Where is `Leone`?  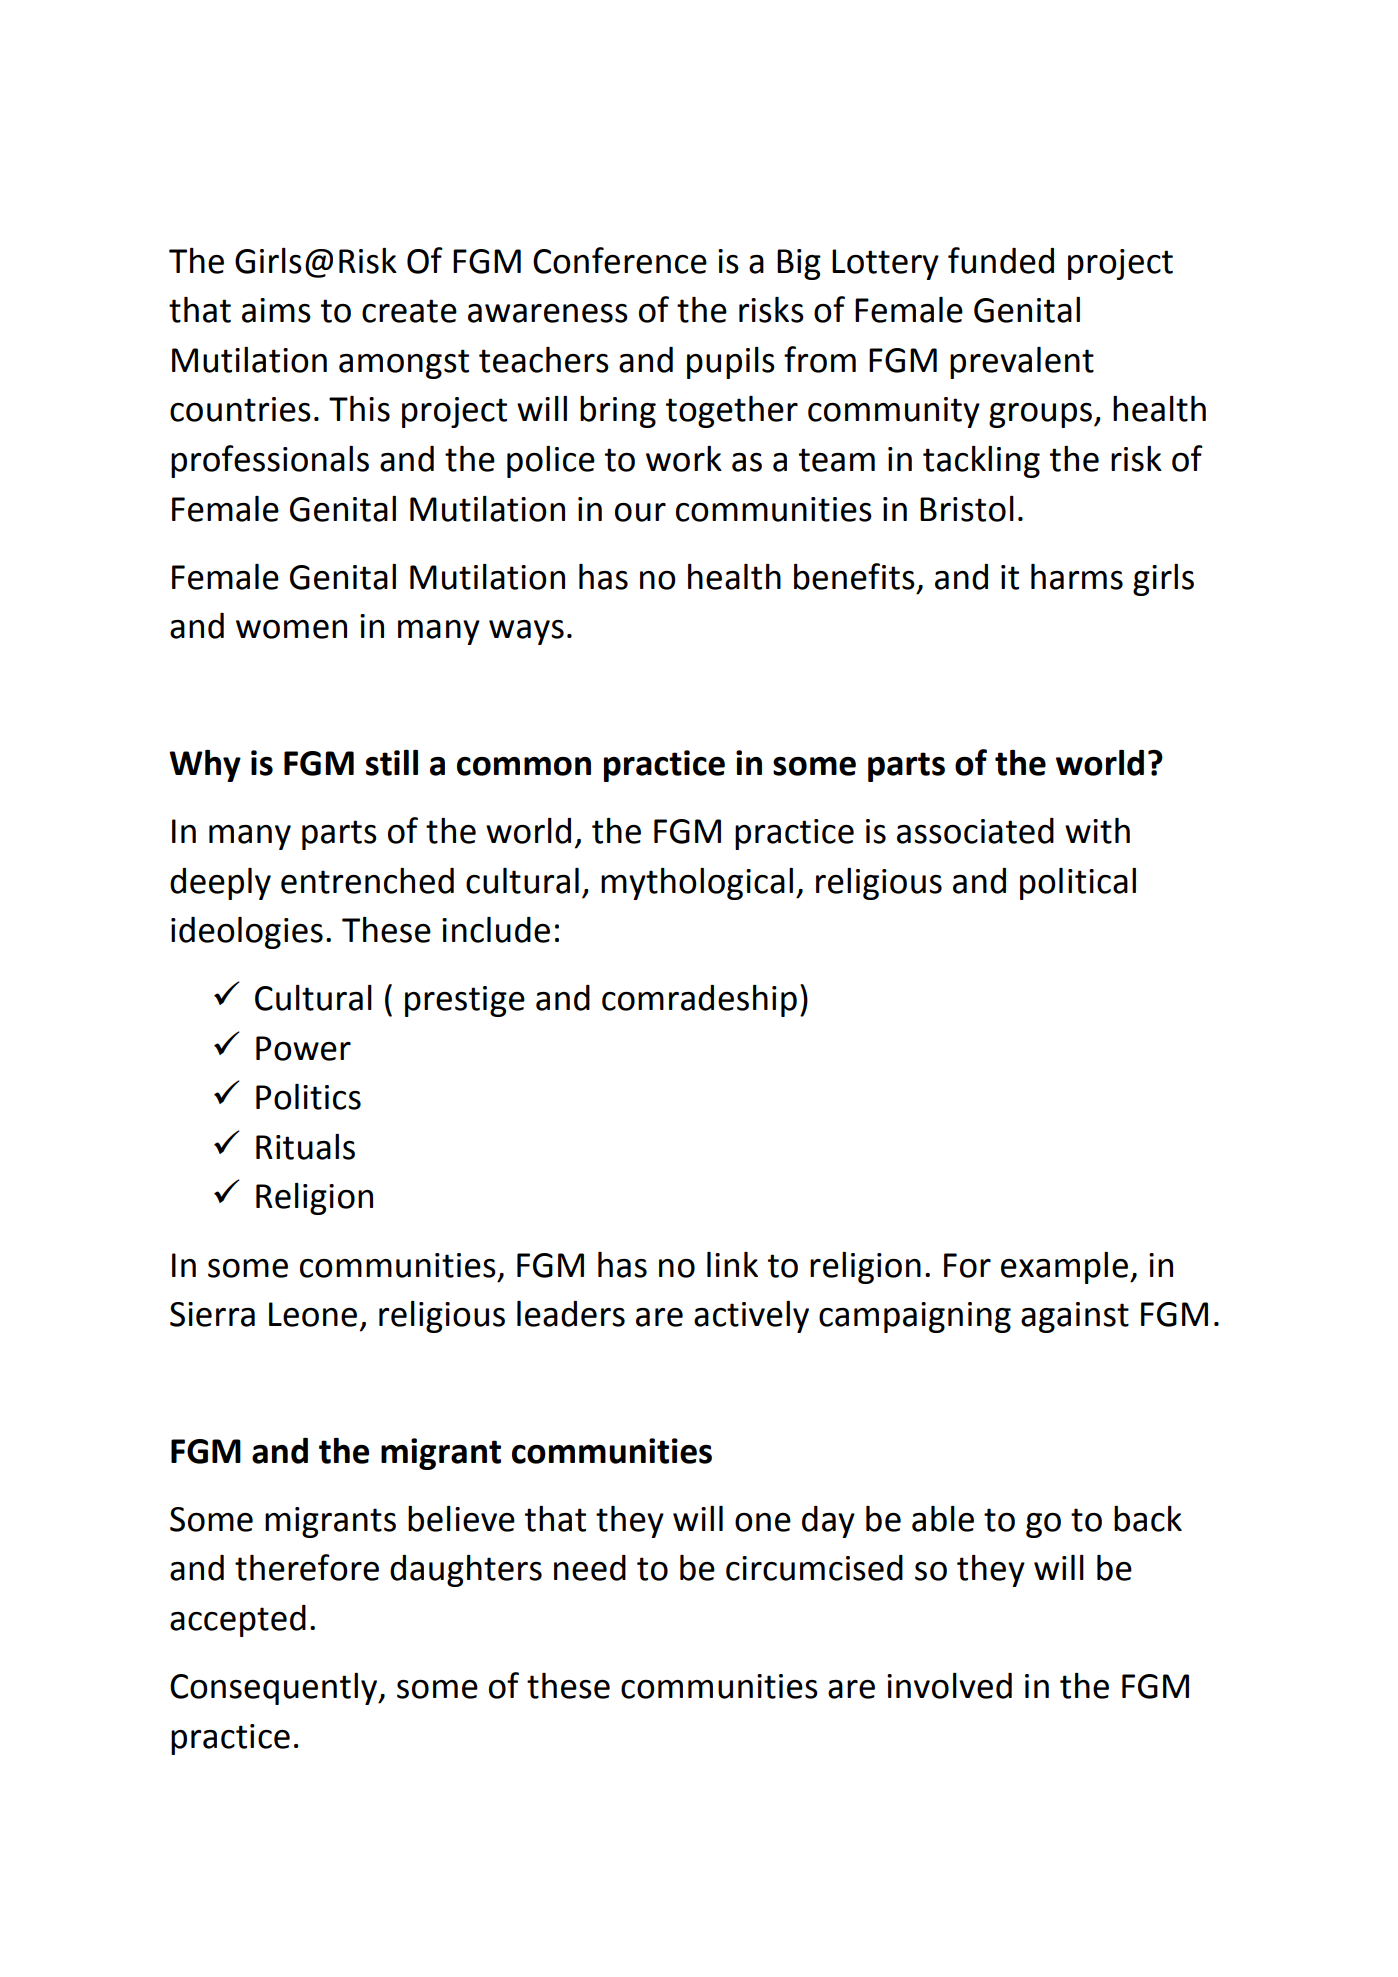 Leone is located at coordinates (313, 1314).
